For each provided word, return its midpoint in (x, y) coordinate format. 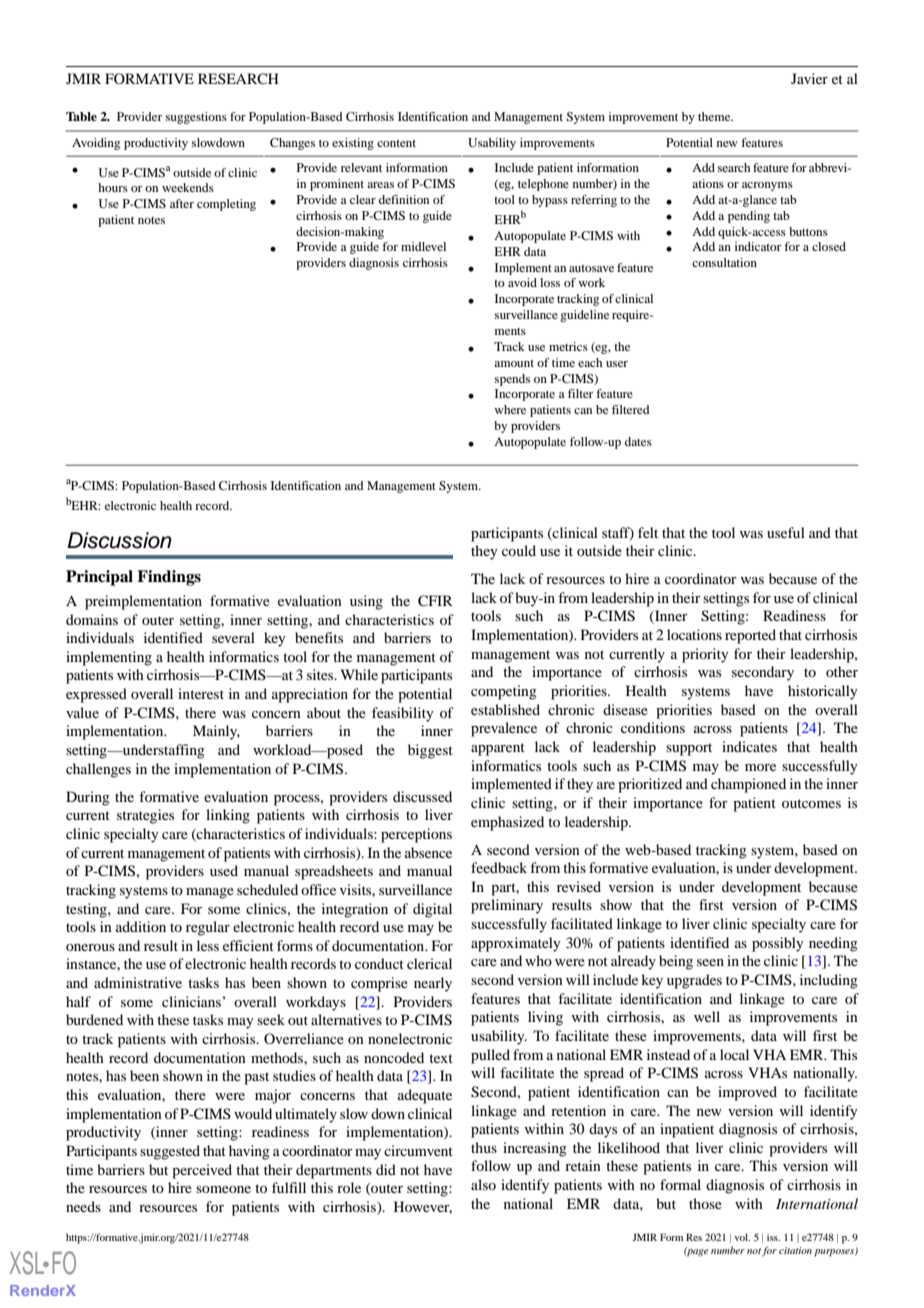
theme (715, 116)
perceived (202, 1171)
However (423, 1207)
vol (742, 1237)
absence (428, 852)
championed (748, 785)
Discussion (119, 540)
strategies (145, 816)
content (396, 143)
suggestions (196, 118)
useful (786, 532)
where (510, 409)
